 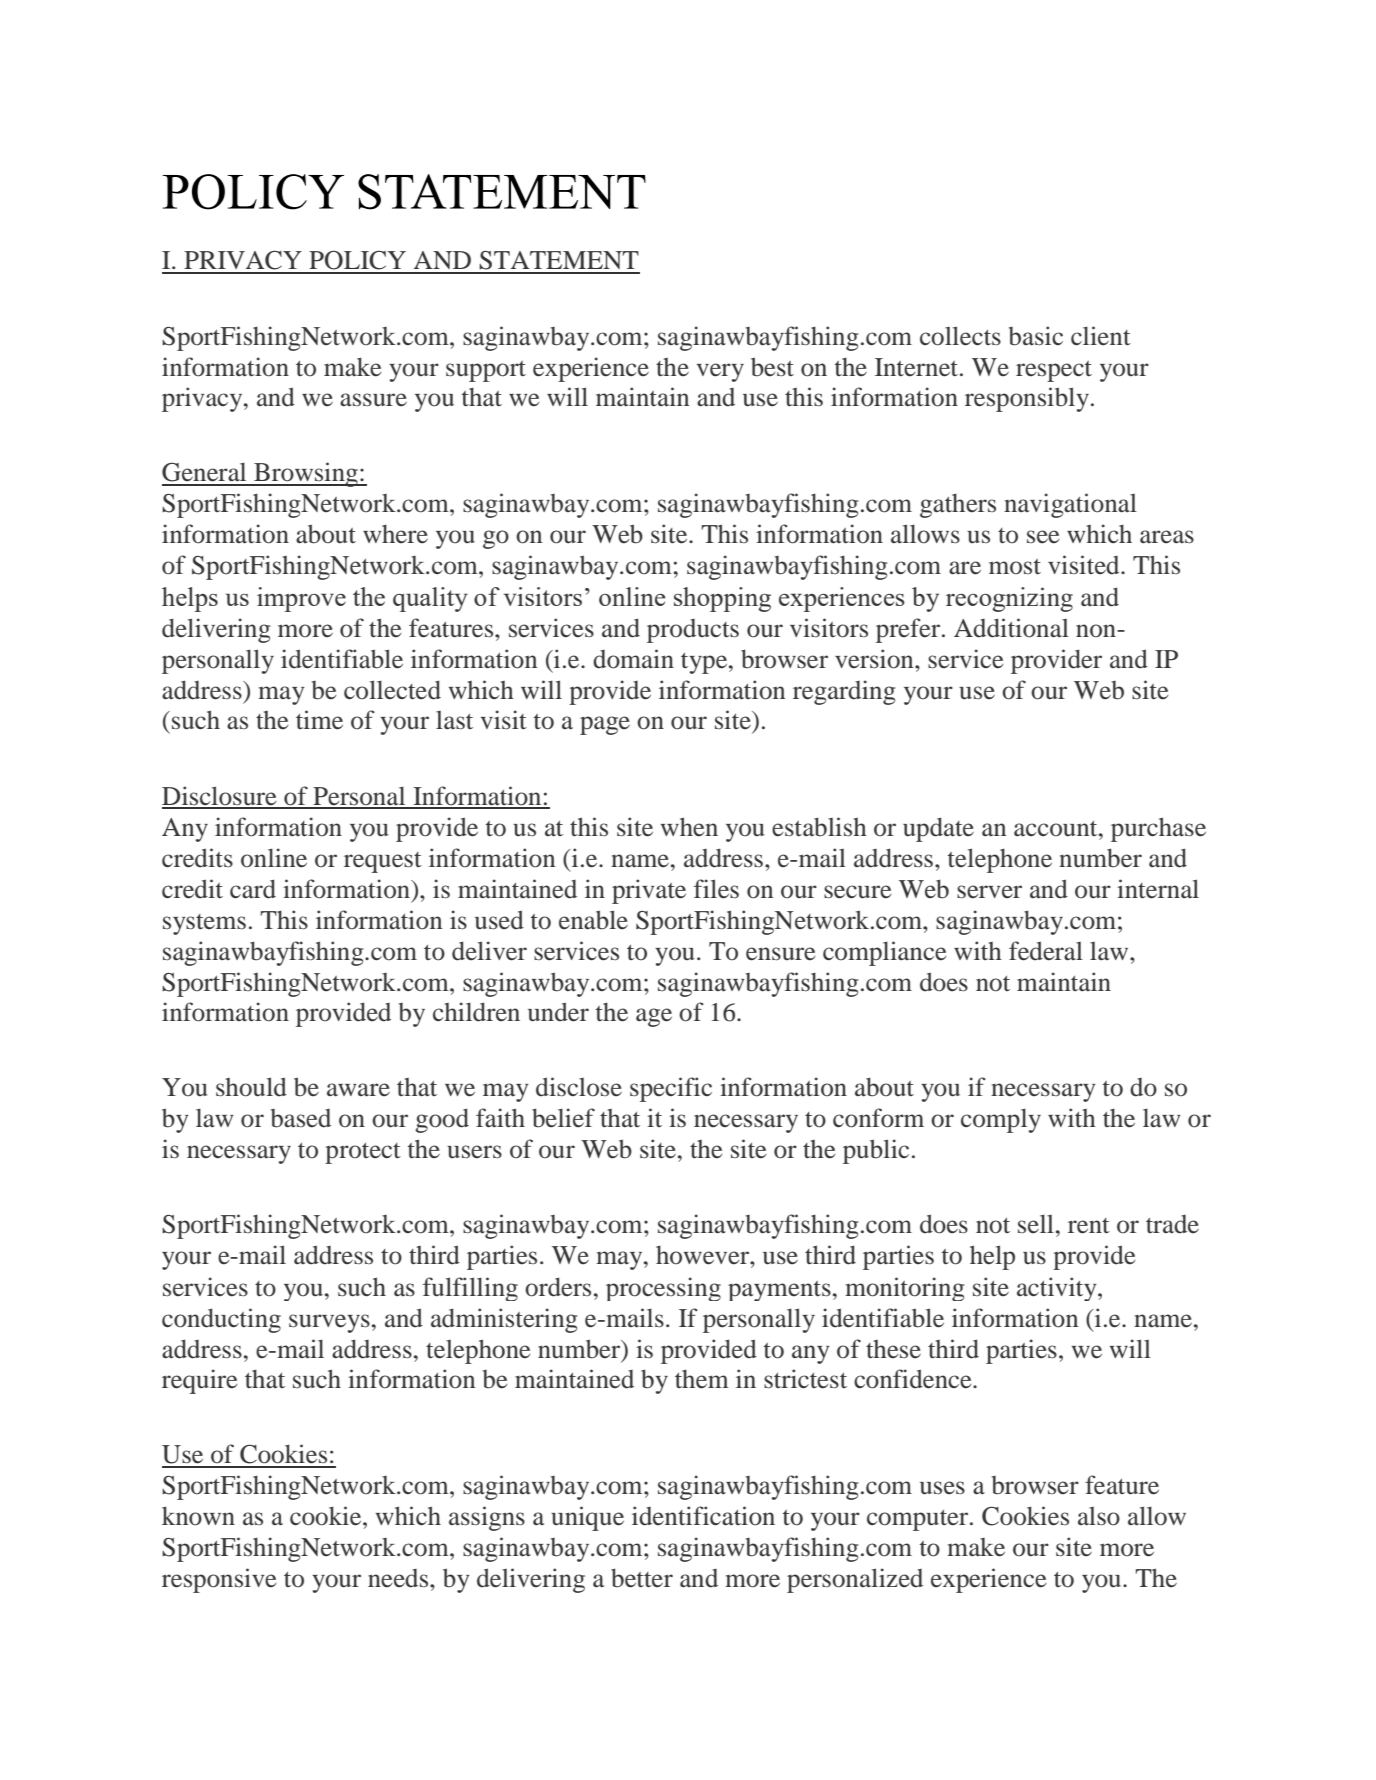 What do you see at coordinates (1046, 951) in the screenshot?
I see `federal` at bounding box center [1046, 951].
